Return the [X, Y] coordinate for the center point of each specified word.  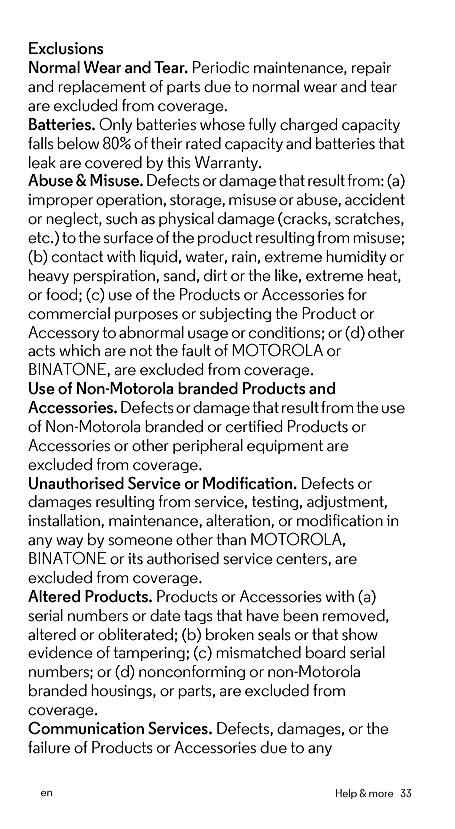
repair [371, 69]
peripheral [208, 446]
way [69, 542]
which [79, 350]
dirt [215, 275]
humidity [356, 257]
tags [198, 617]
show [360, 634]
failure [49, 747]
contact [78, 257]
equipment [285, 447]
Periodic [221, 67]
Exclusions [66, 48]
